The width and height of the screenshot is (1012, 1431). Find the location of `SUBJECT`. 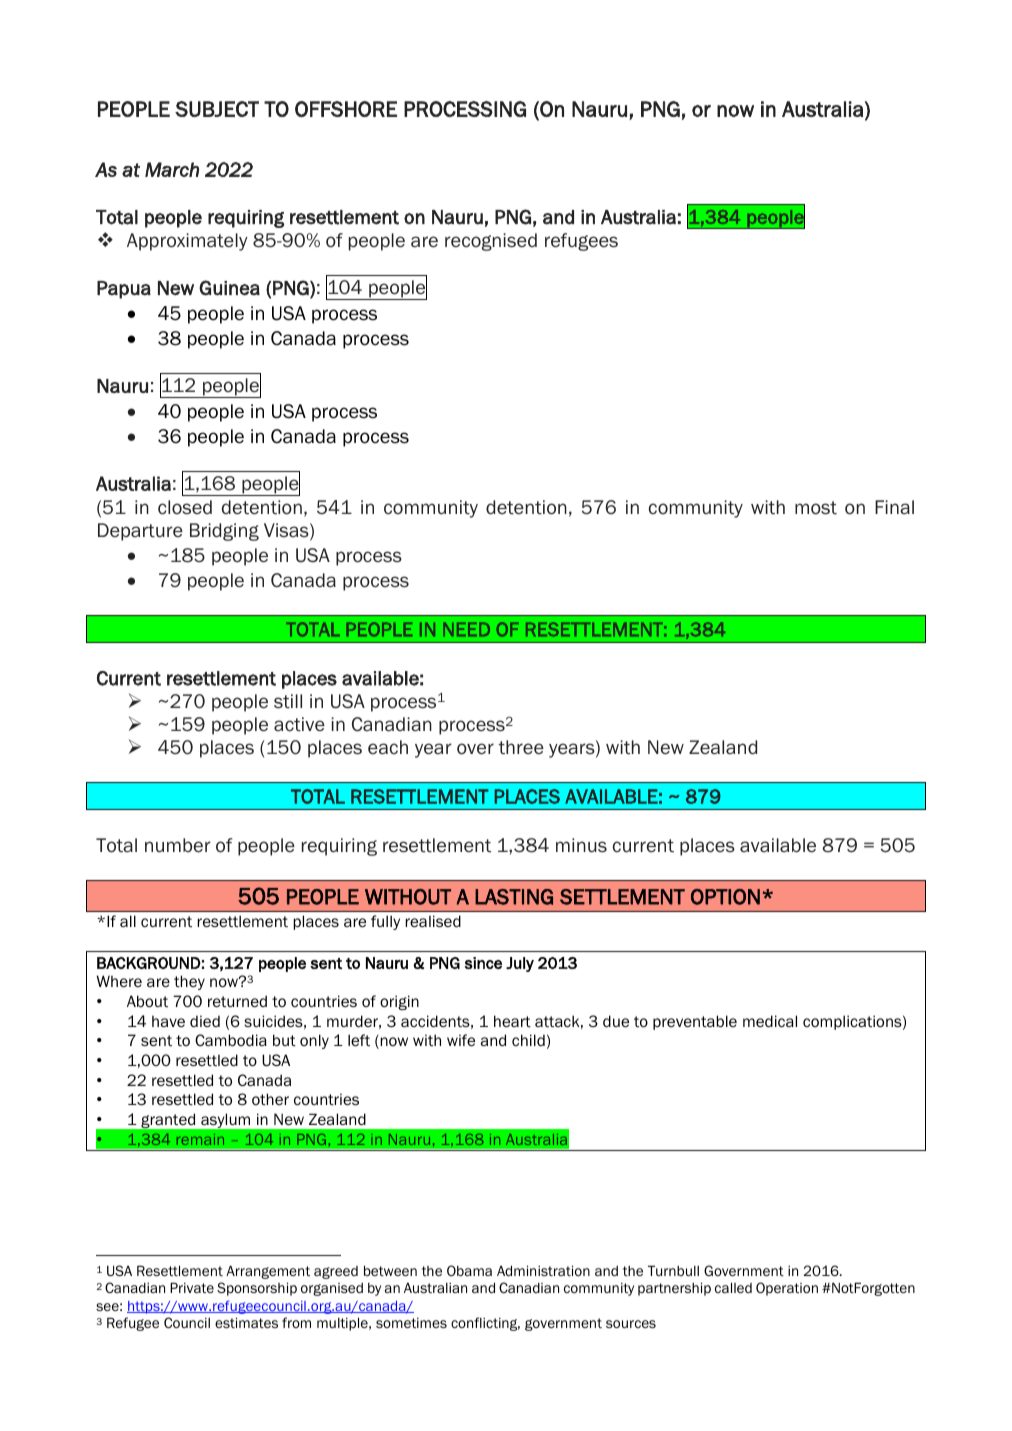

SUBJECT is located at coordinates (217, 109).
